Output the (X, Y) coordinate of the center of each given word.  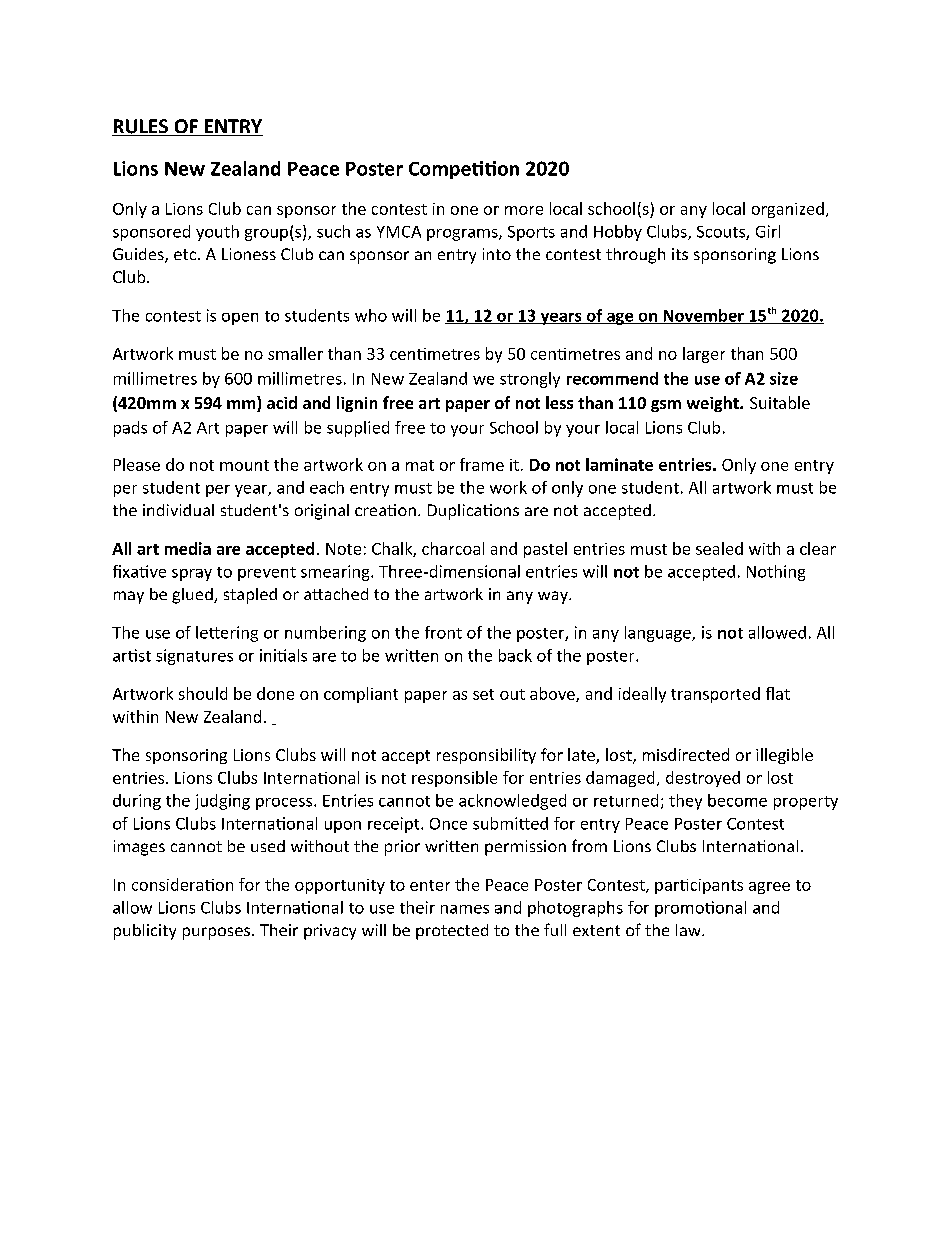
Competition (464, 170)
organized (788, 210)
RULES (141, 127)
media (188, 548)
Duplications (473, 512)
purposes (216, 933)
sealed (719, 548)
